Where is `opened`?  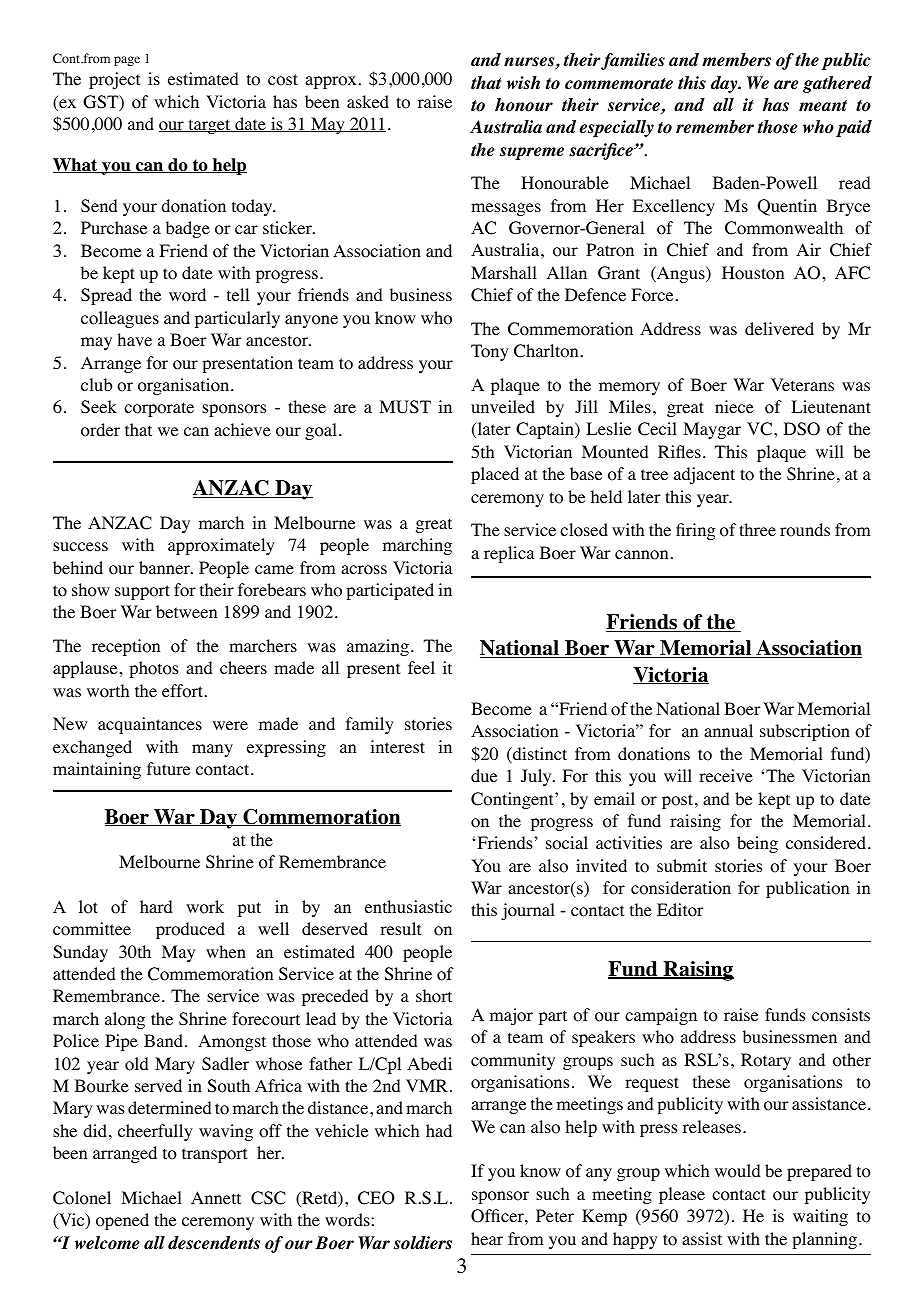 opened is located at coordinates (122, 1221).
